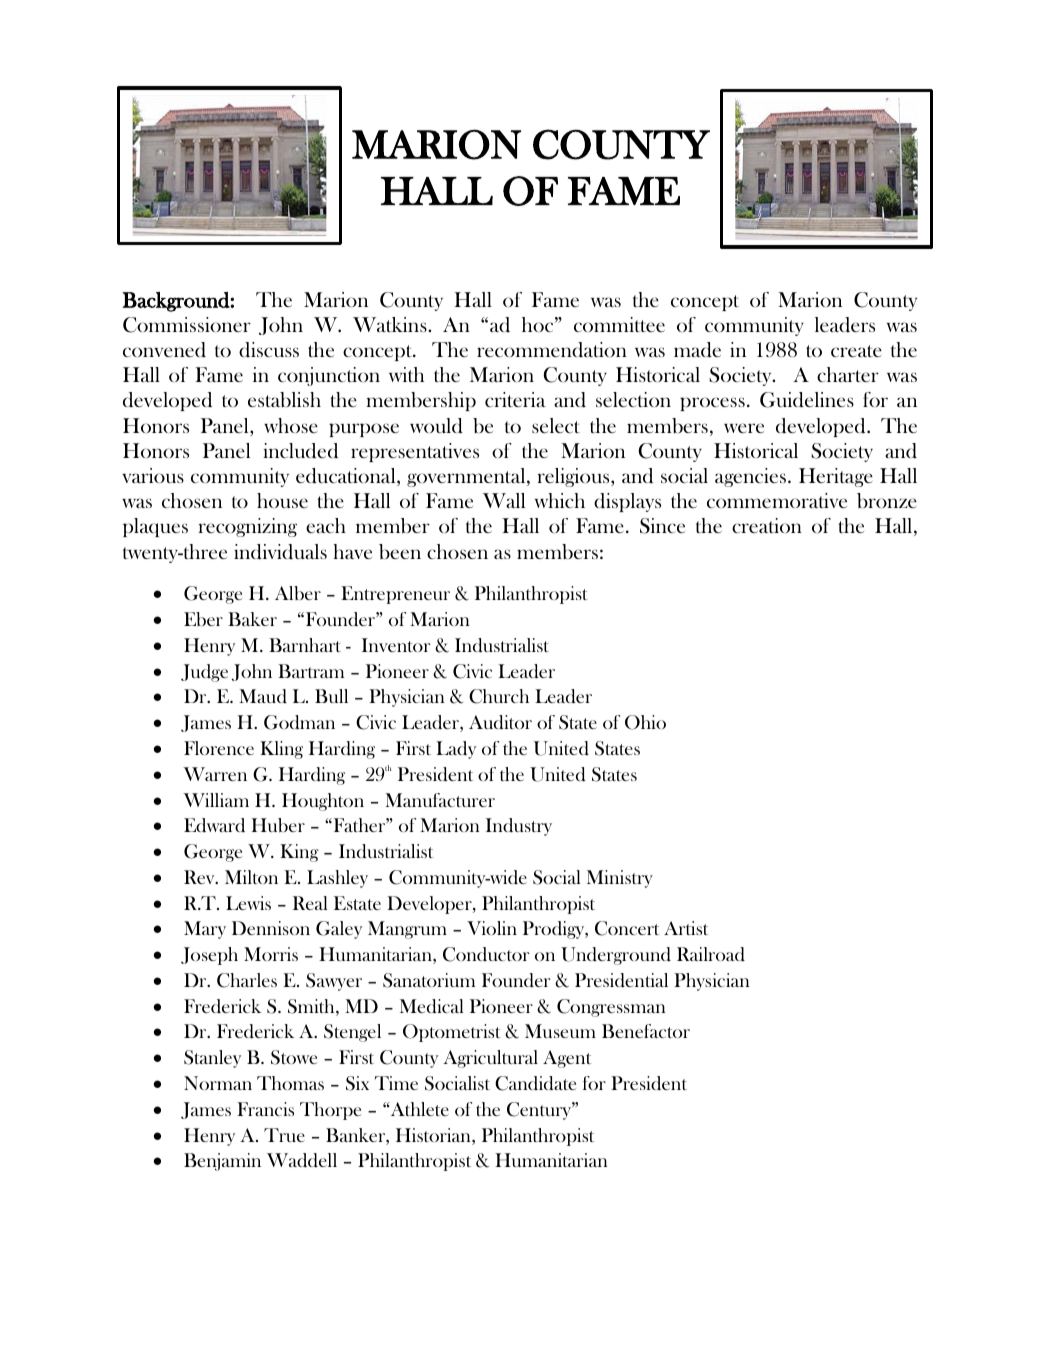 The height and width of the screenshot is (1345, 1040). What do you see at coordinates (219, 748) in the screenshot?
I see `Florence` at bounding box center [219, 748].
